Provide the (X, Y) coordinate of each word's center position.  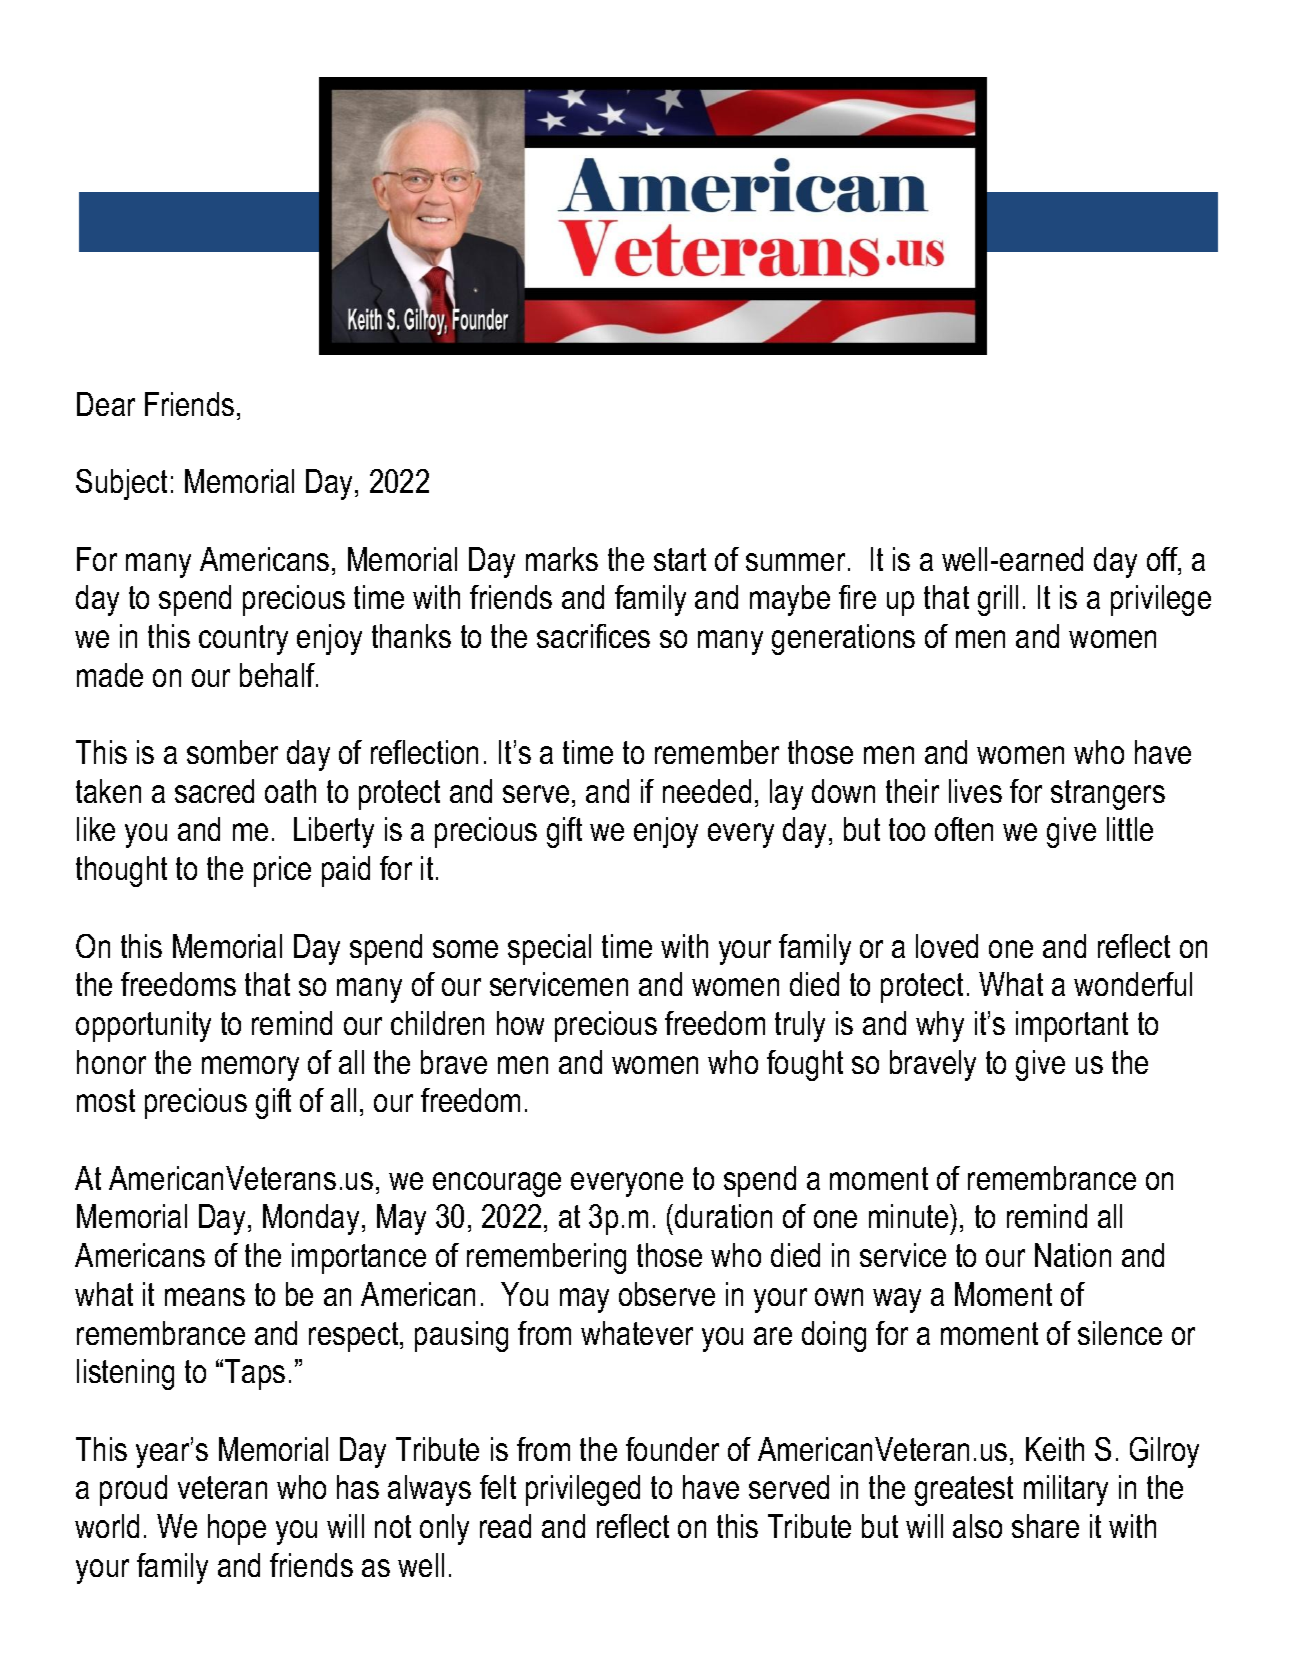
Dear (106, 404)
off (1163, 560)
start (680, 559)
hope (237, 1529)
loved (947, 946)
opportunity (143, 1026)
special (549, 949)
